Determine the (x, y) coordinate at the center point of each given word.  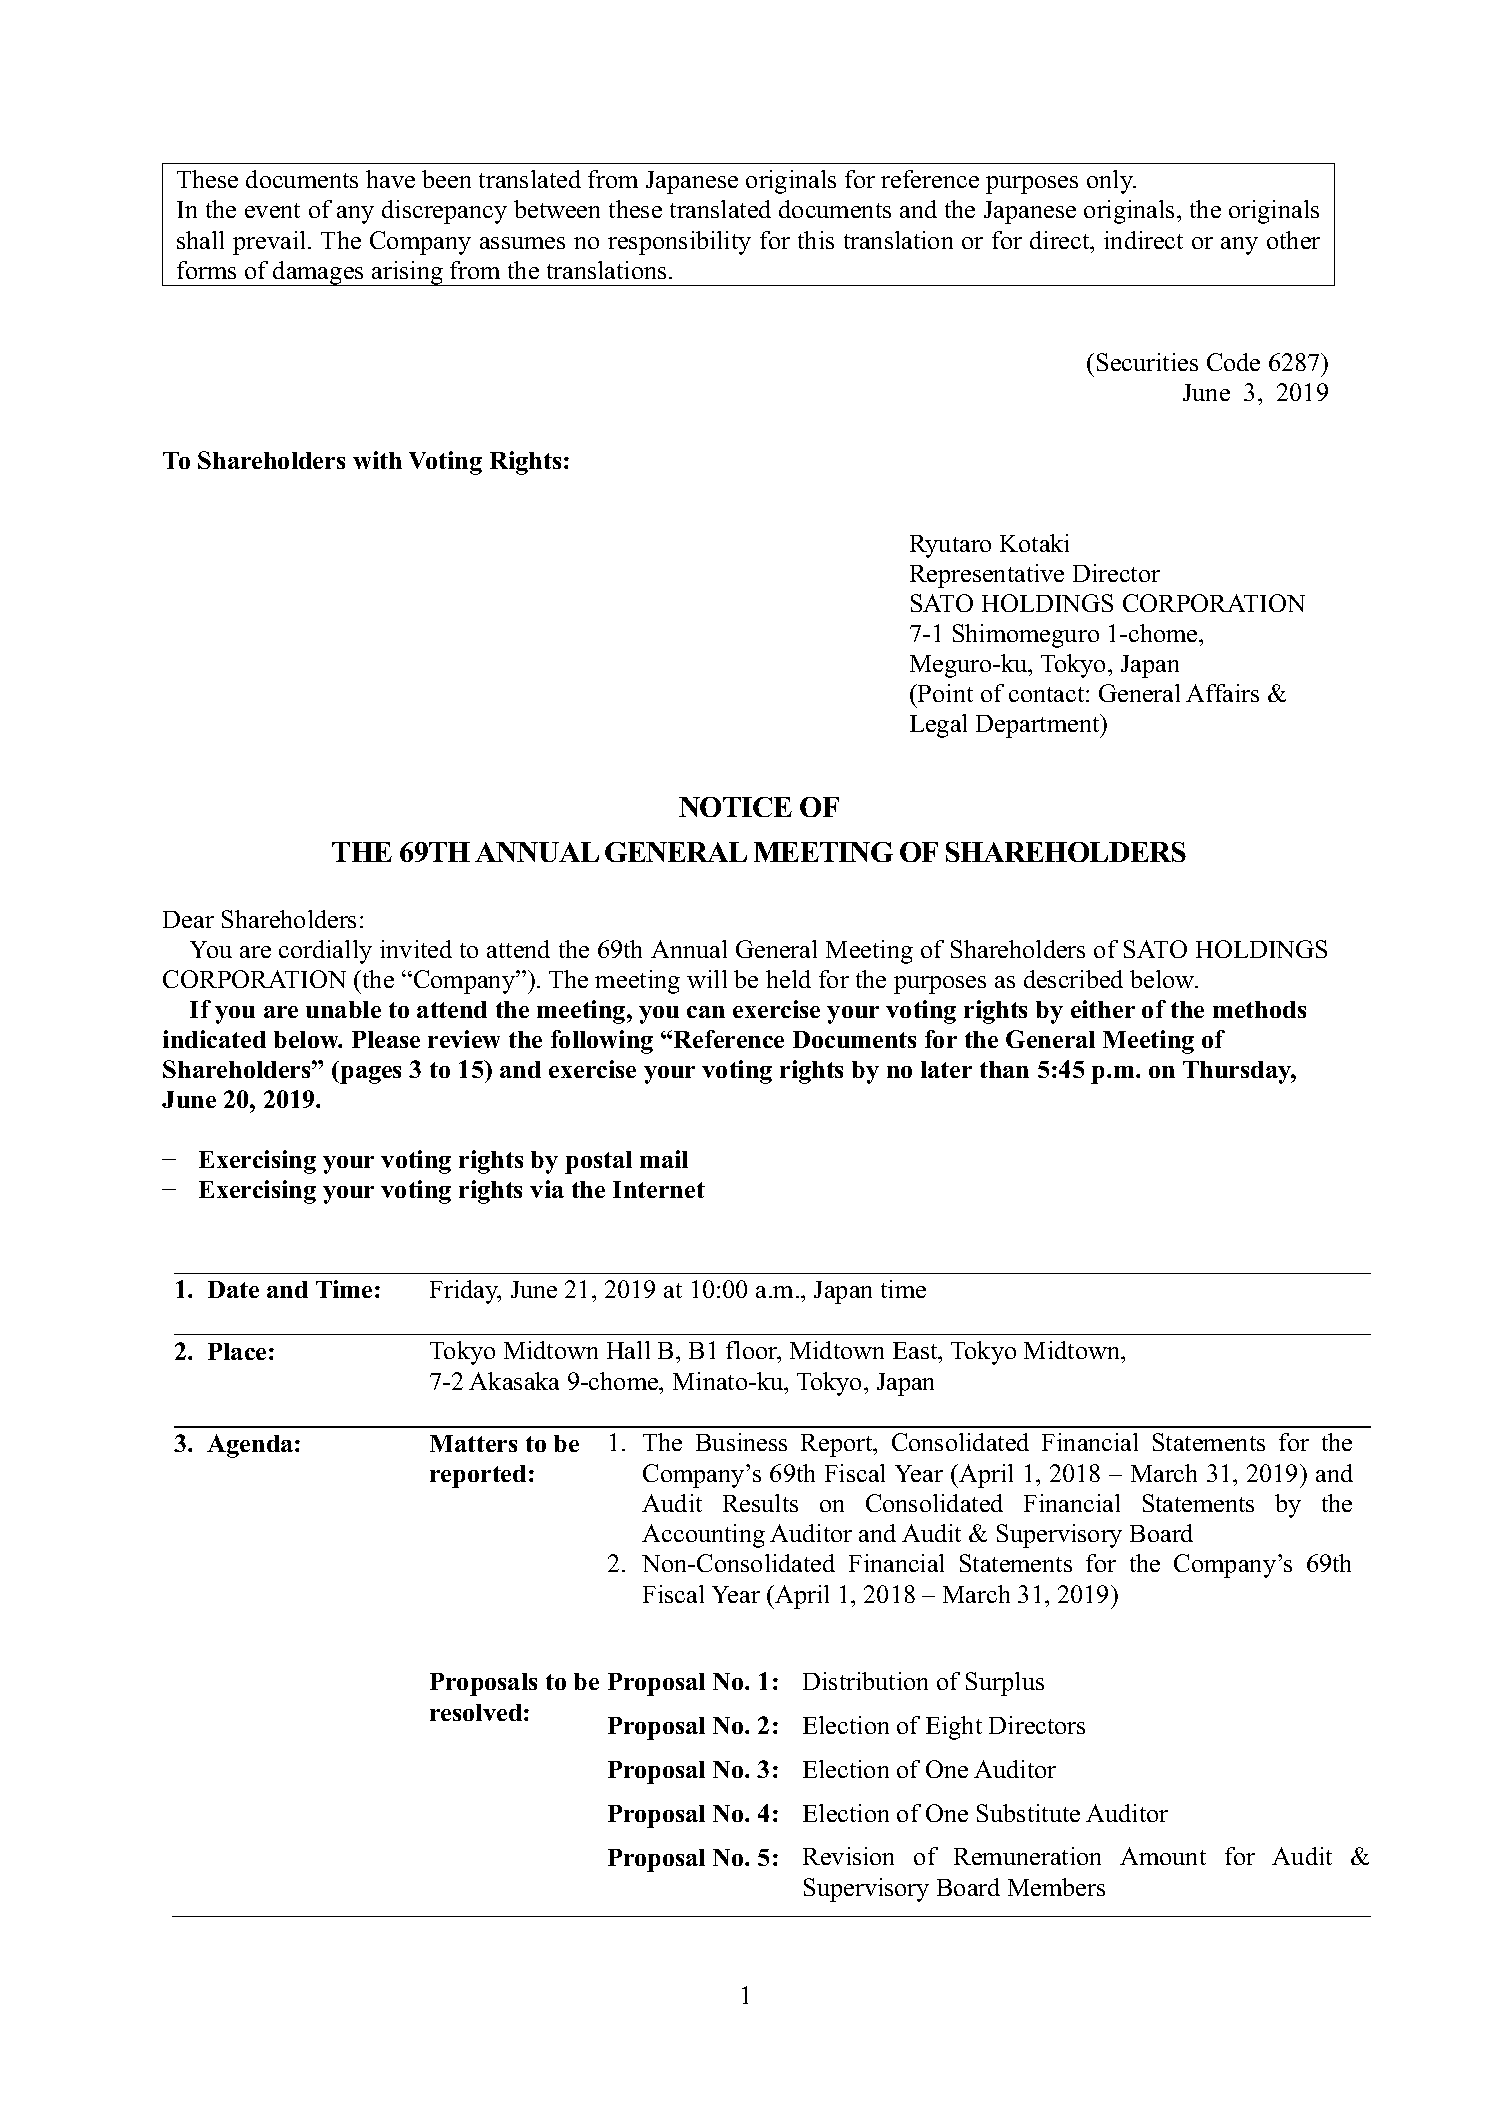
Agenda (251, 1446)
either (1103, 1009)
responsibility (679, 243)
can (706, 1012)
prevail (271, 243)
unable (343, 1009)
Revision (848, 1856)
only (1111, 182)
